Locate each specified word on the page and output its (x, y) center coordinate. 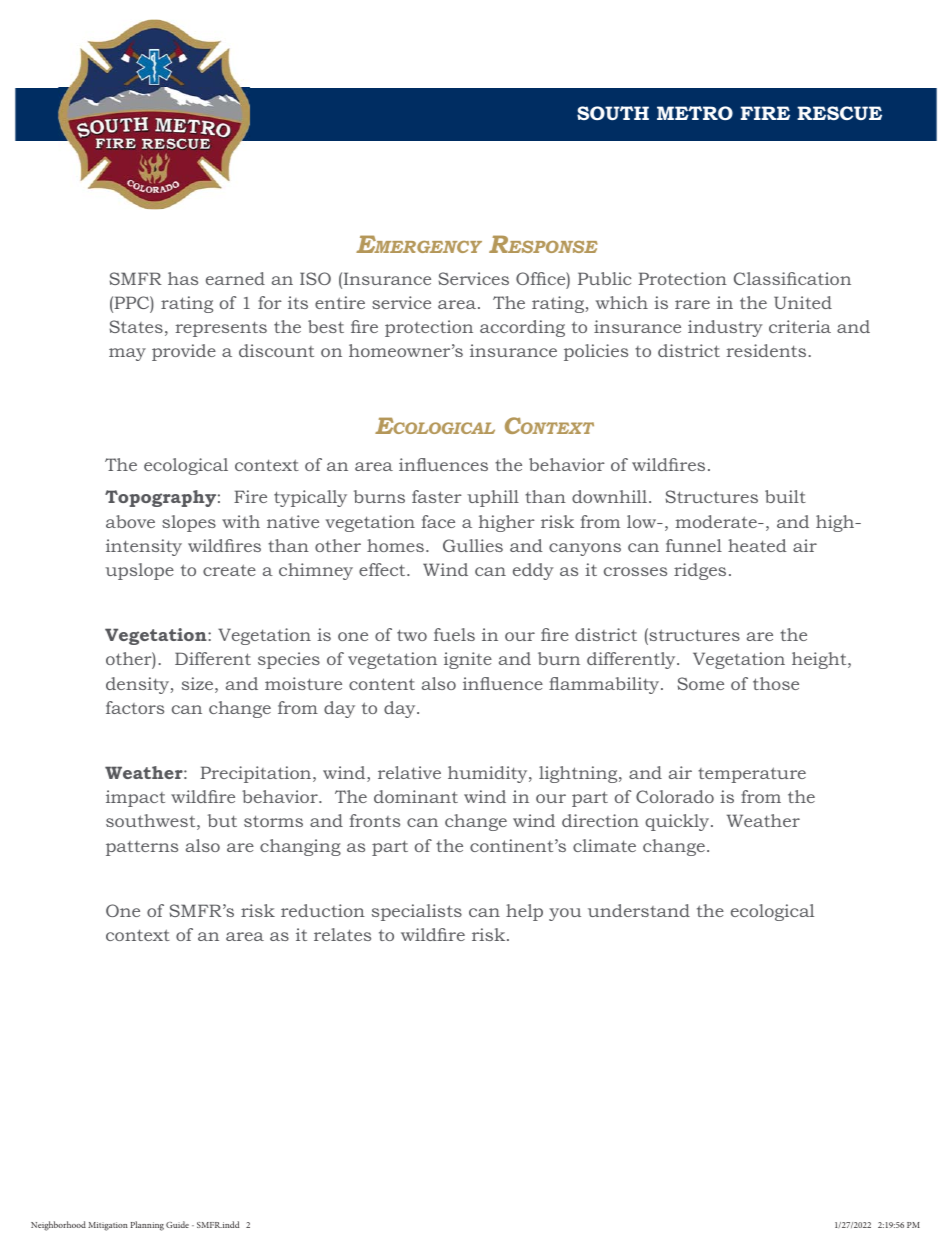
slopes (189, 523)
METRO (695, 113)
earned (235, 278)
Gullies (473, 545)
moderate (717, 521)
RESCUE (839, 113)
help (524, 912)
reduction (323, 910)
